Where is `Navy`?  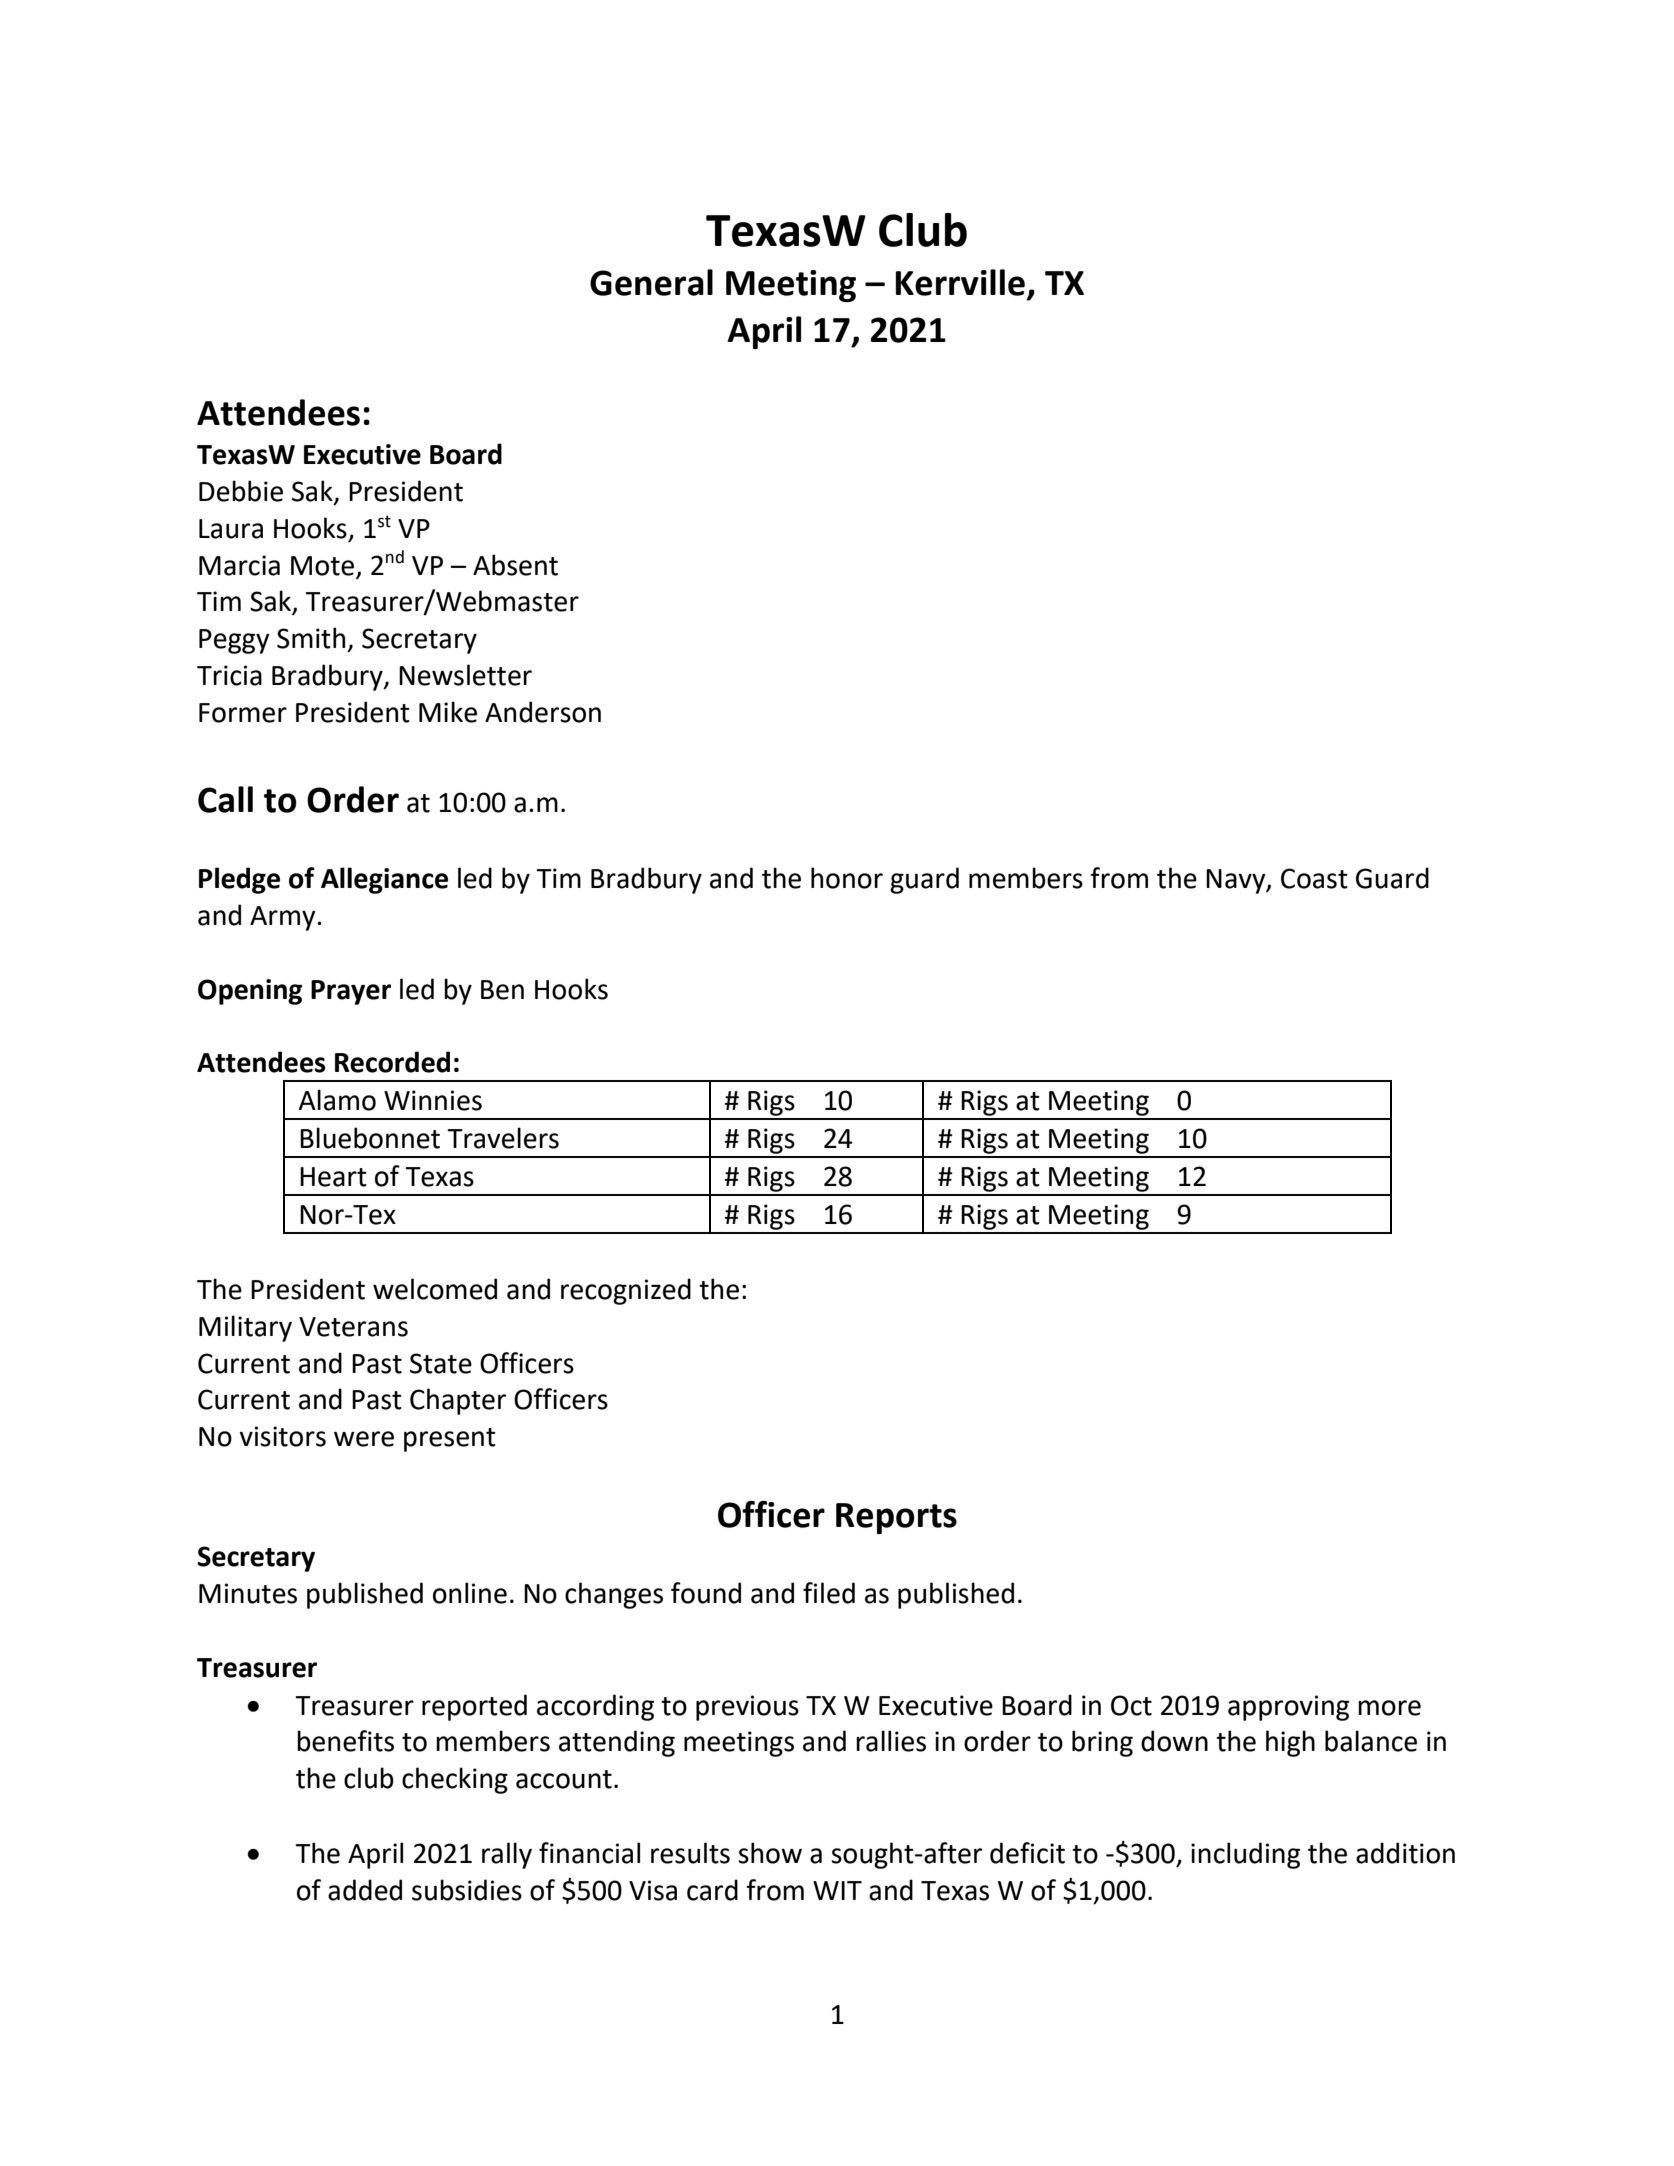
Navy is located at coordinates (1237, 881).
